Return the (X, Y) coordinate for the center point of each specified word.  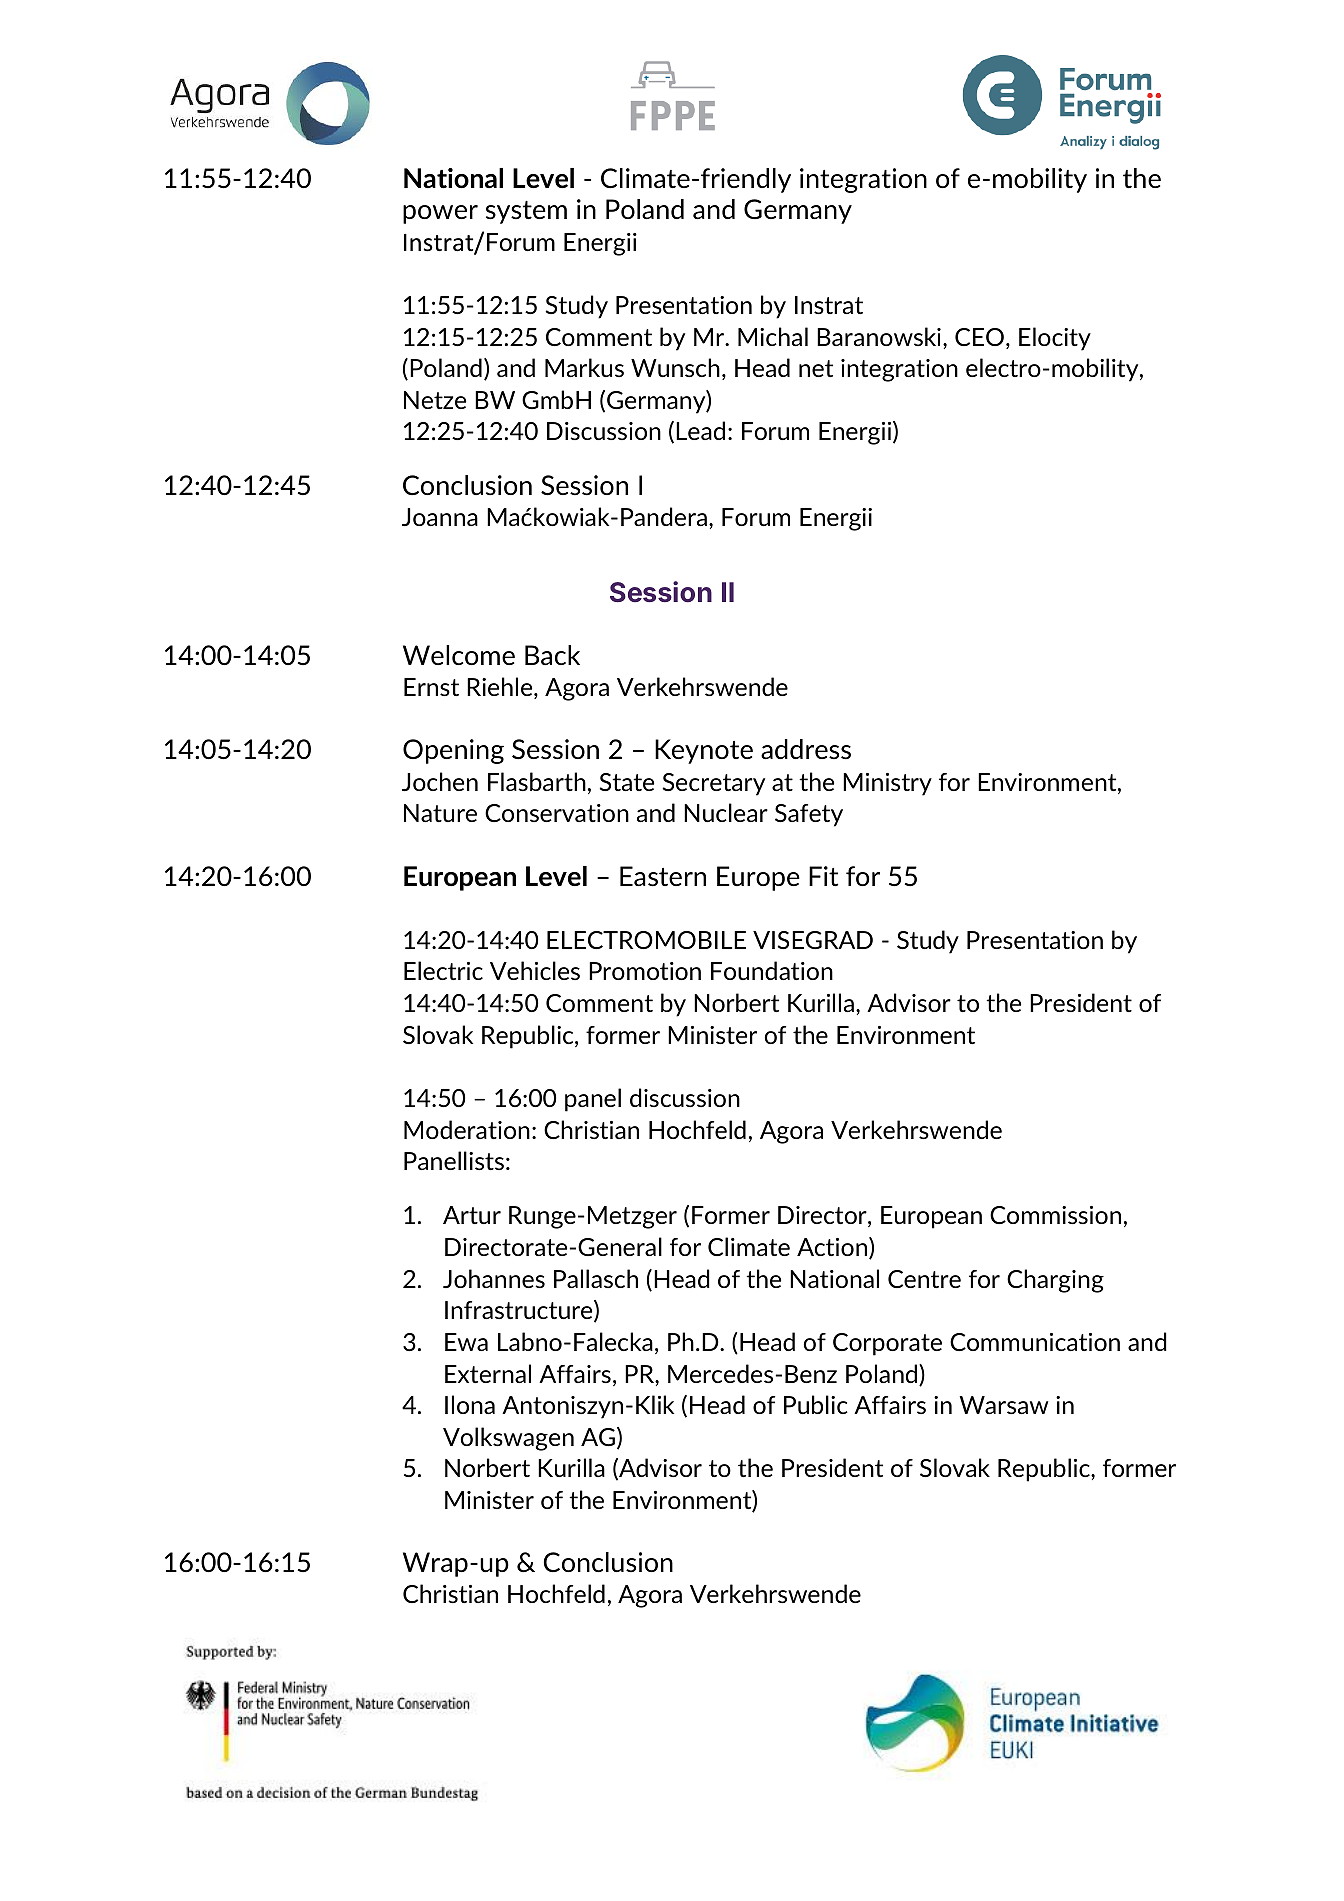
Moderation (467, 1129)
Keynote (704, 751)
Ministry (887, 784)
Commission (1055, 1215)
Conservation (557, 813)
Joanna (440, 517)
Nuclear (726, 812)
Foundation (772, 970)
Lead (700, 430)
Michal (773, 336)
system (526, 212)
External (488, 1373)
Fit (823, 876)
